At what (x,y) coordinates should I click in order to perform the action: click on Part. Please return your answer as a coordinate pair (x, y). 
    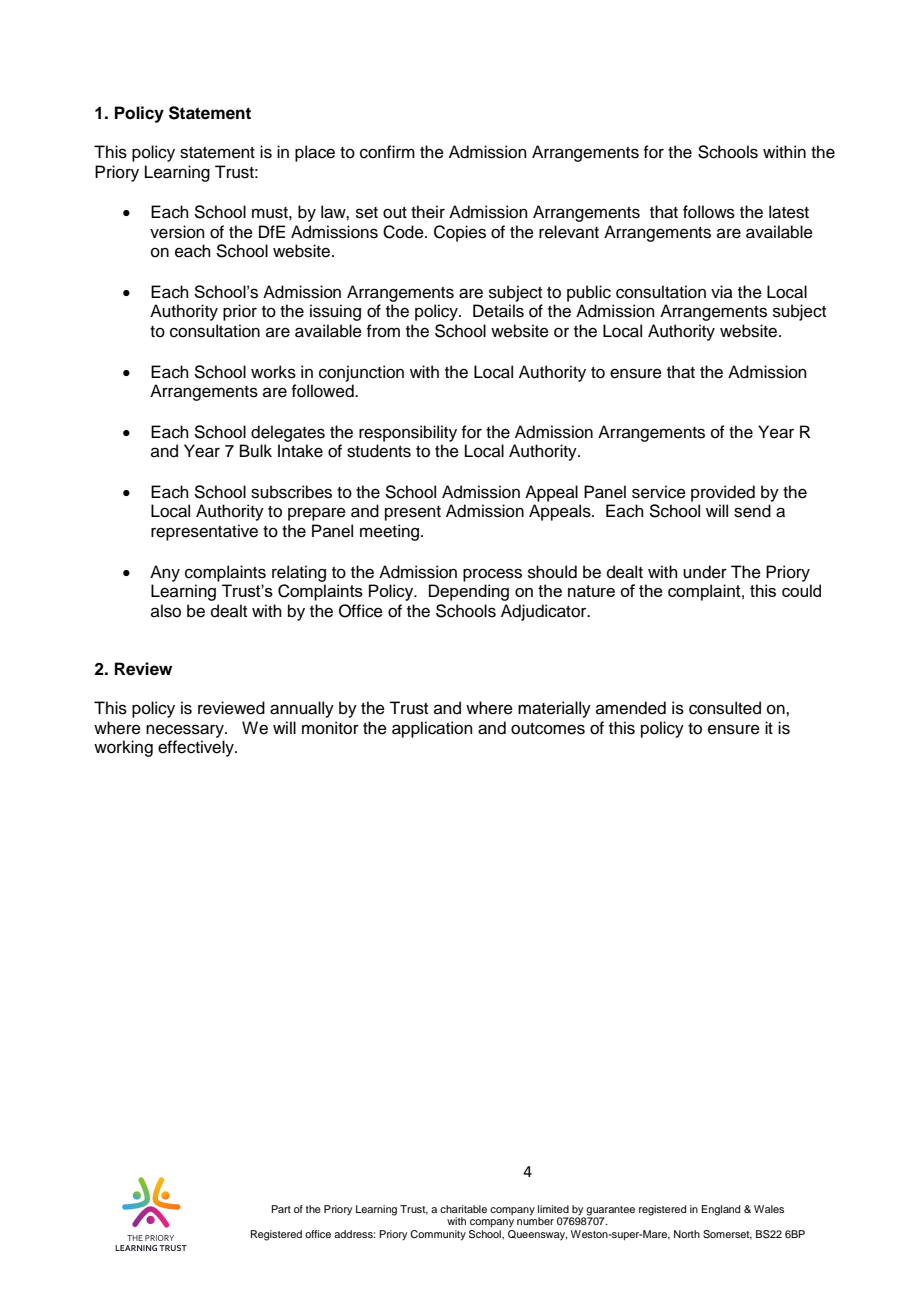
    Looking at the image, I should click on (281, 1209).
